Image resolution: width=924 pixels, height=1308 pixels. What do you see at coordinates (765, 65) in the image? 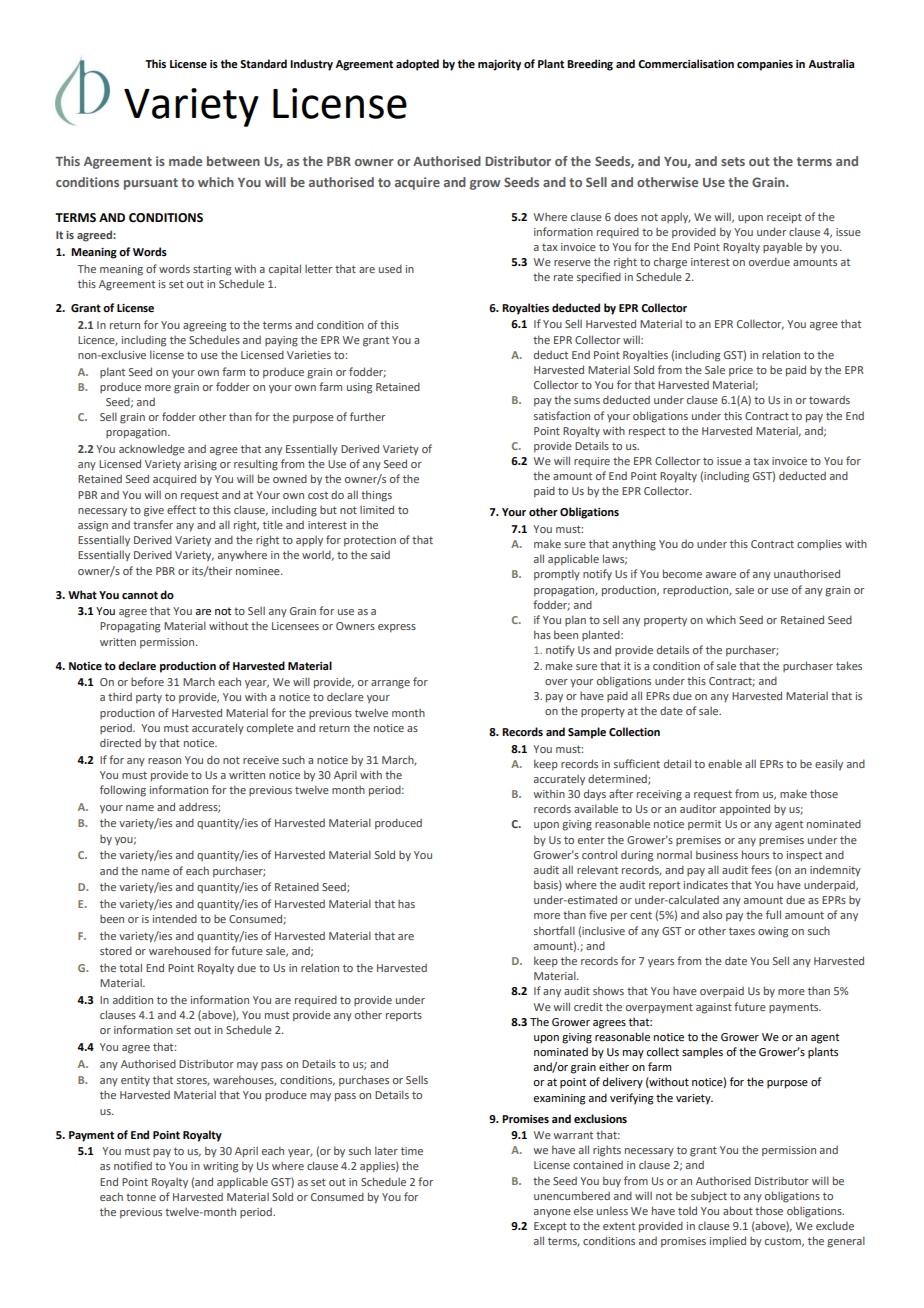
I see `companies` at bounding box center [765, 65].
